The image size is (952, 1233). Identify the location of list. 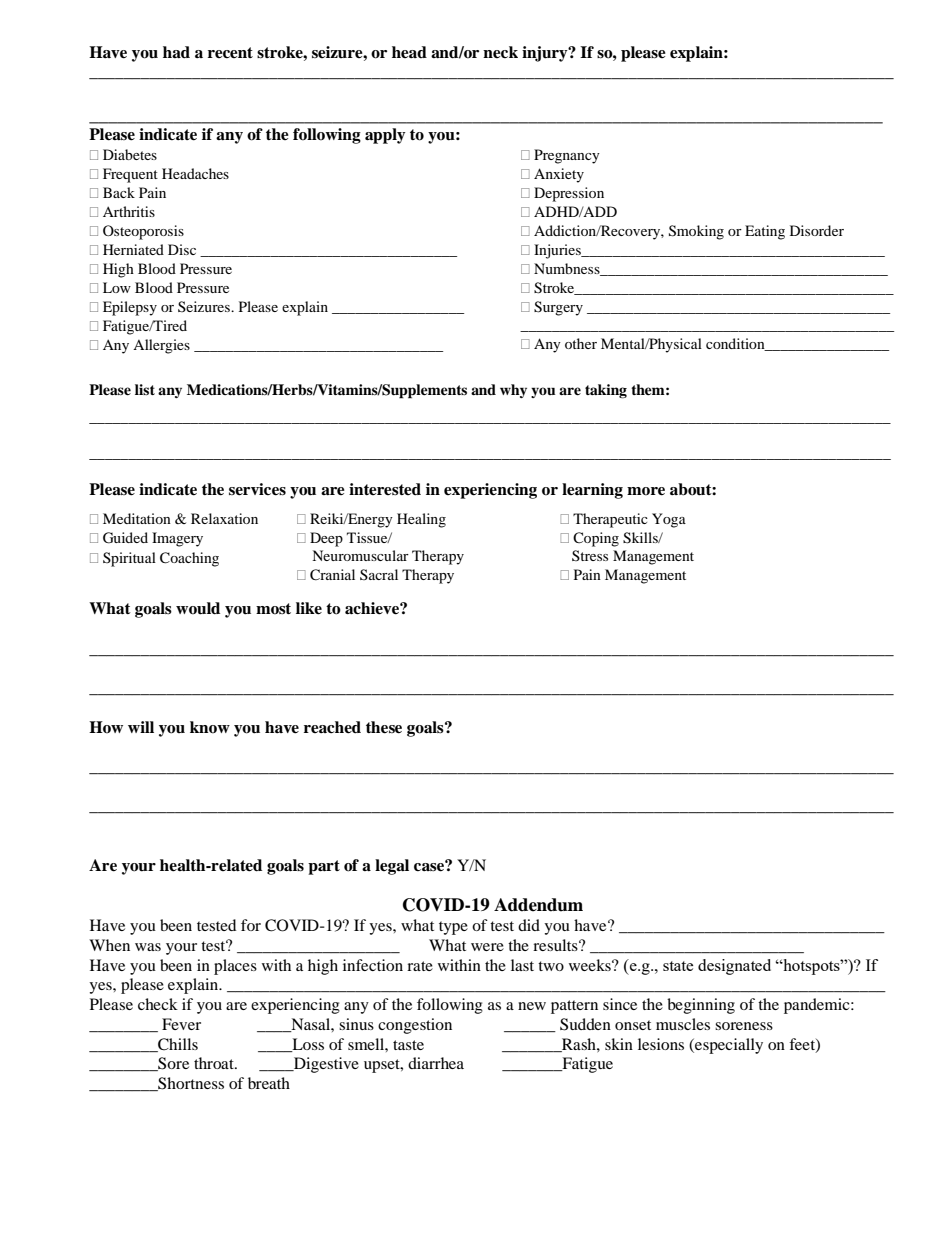
(145, 389).
